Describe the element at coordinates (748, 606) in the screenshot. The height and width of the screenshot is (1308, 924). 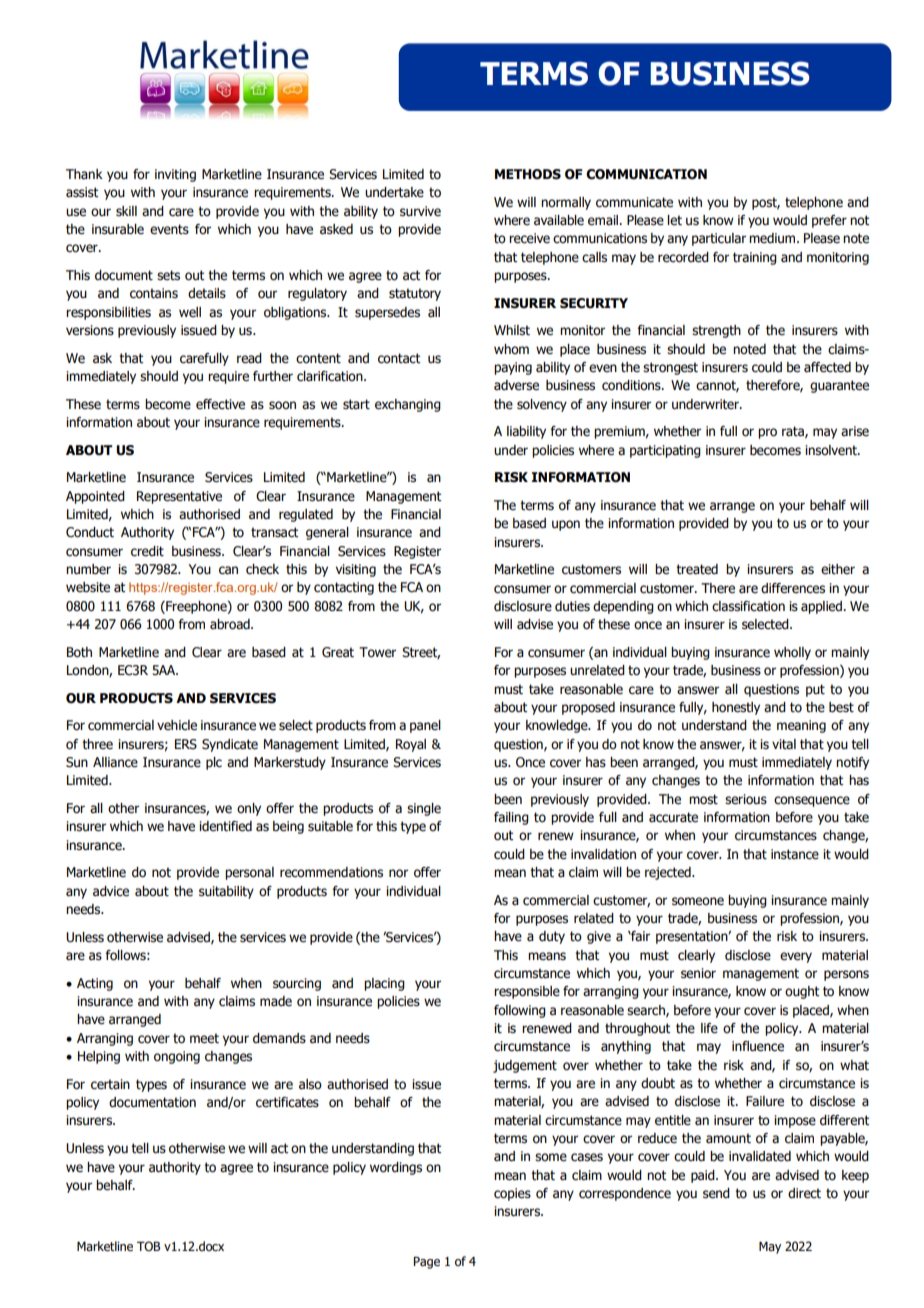
I see `classification` at that location.
